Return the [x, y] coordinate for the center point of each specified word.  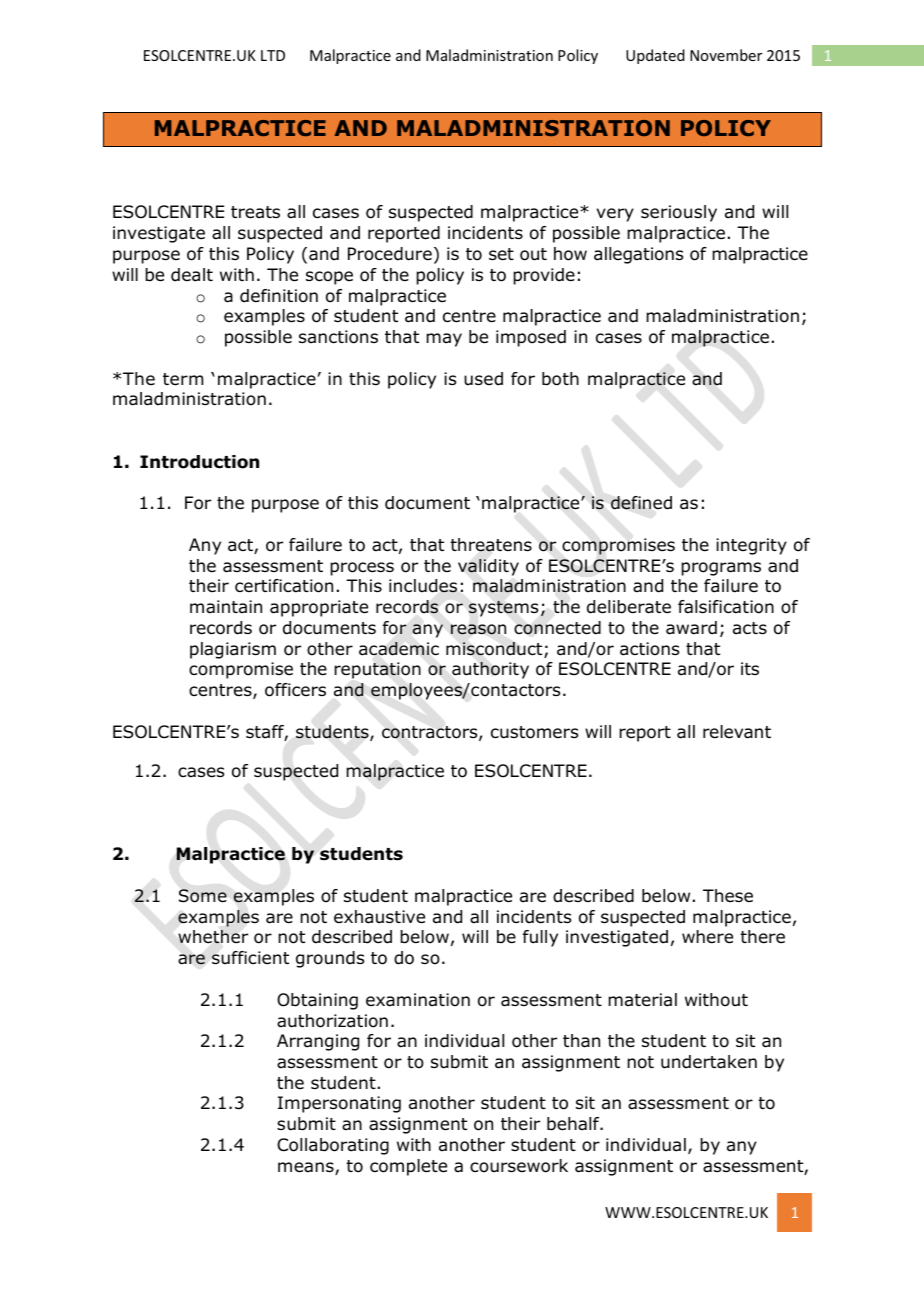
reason [478, 629]
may [444, 340]
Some [203, 896]
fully [540, 938]
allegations [638, 255]
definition [279, 296]
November [726, 55]
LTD [273, 55]
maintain [226, 607]
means [307, 1168]
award [691, 628]
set [501, 254]
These [728, 895]
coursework [519, 1166]
